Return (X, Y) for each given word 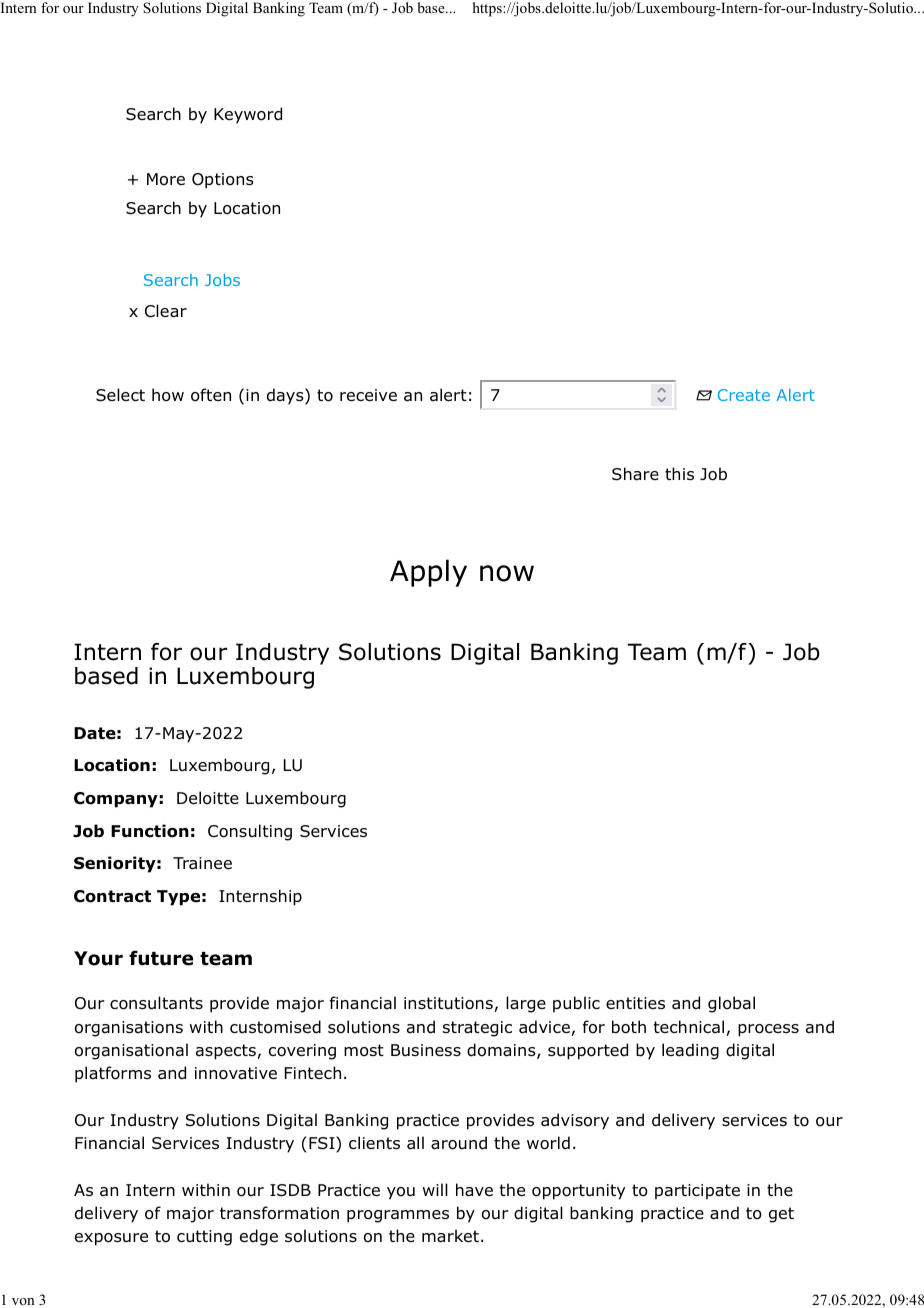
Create (744, 395)
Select (120, 395)
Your (98, 958)
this (679, 473)
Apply (428, 573)
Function (150, 831)
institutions (449, 1004)
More (166, 179)
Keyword (248, 115)
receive (368, 395)
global (731, 1004)
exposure (111, 1239)
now (507, 573)
